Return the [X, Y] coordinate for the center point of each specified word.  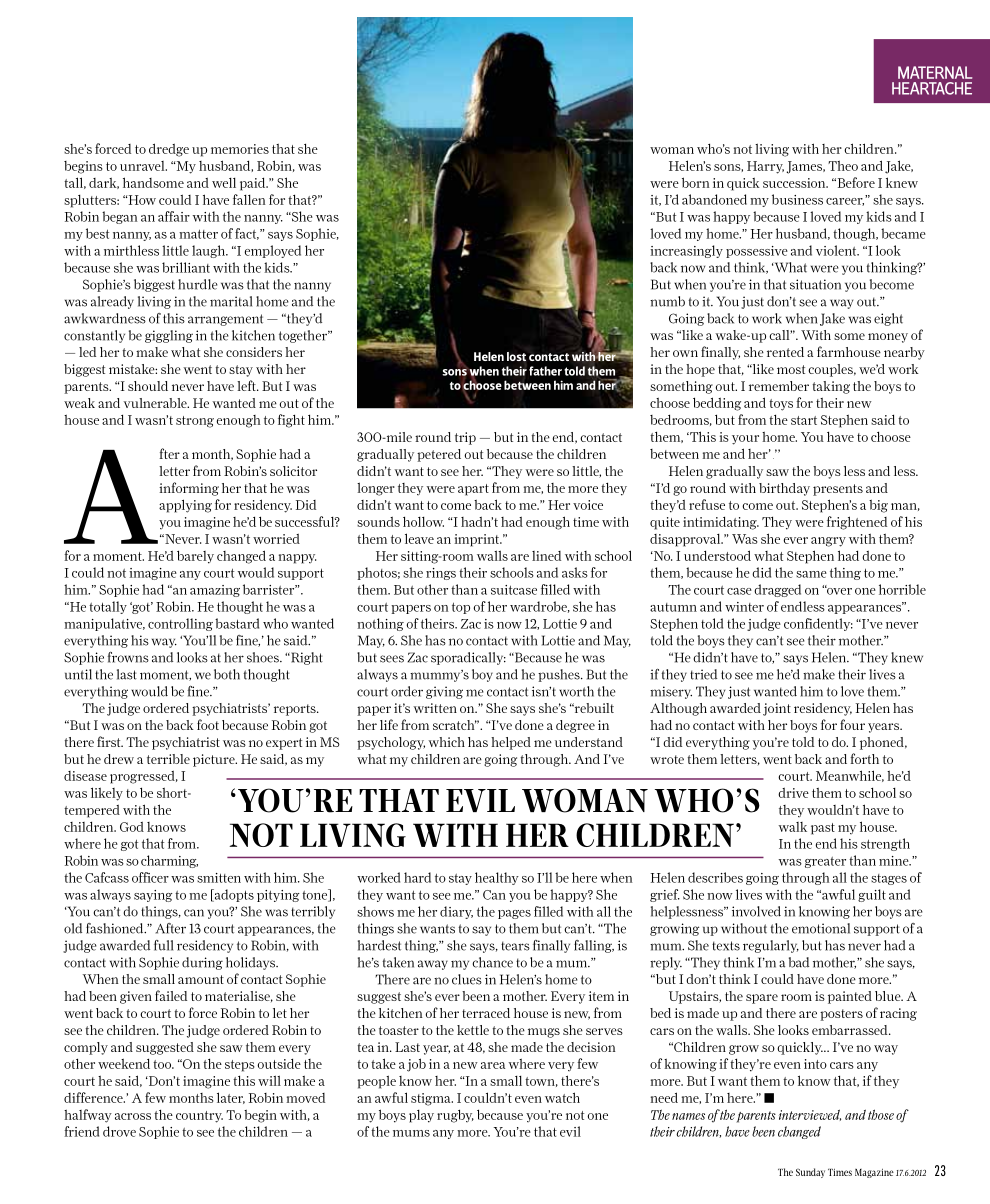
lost [516, 357]
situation [815, 284]
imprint [478, 540]
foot [208, 724]
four [852, 724]
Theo [843, 166]
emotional [821, 928]
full [163, 945]
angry [828, 542]
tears [515, 946]
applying [185, 506]
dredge [169, 150]
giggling [169, 336]
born [696, 182]
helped [511, 743]
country [199, 1117]
